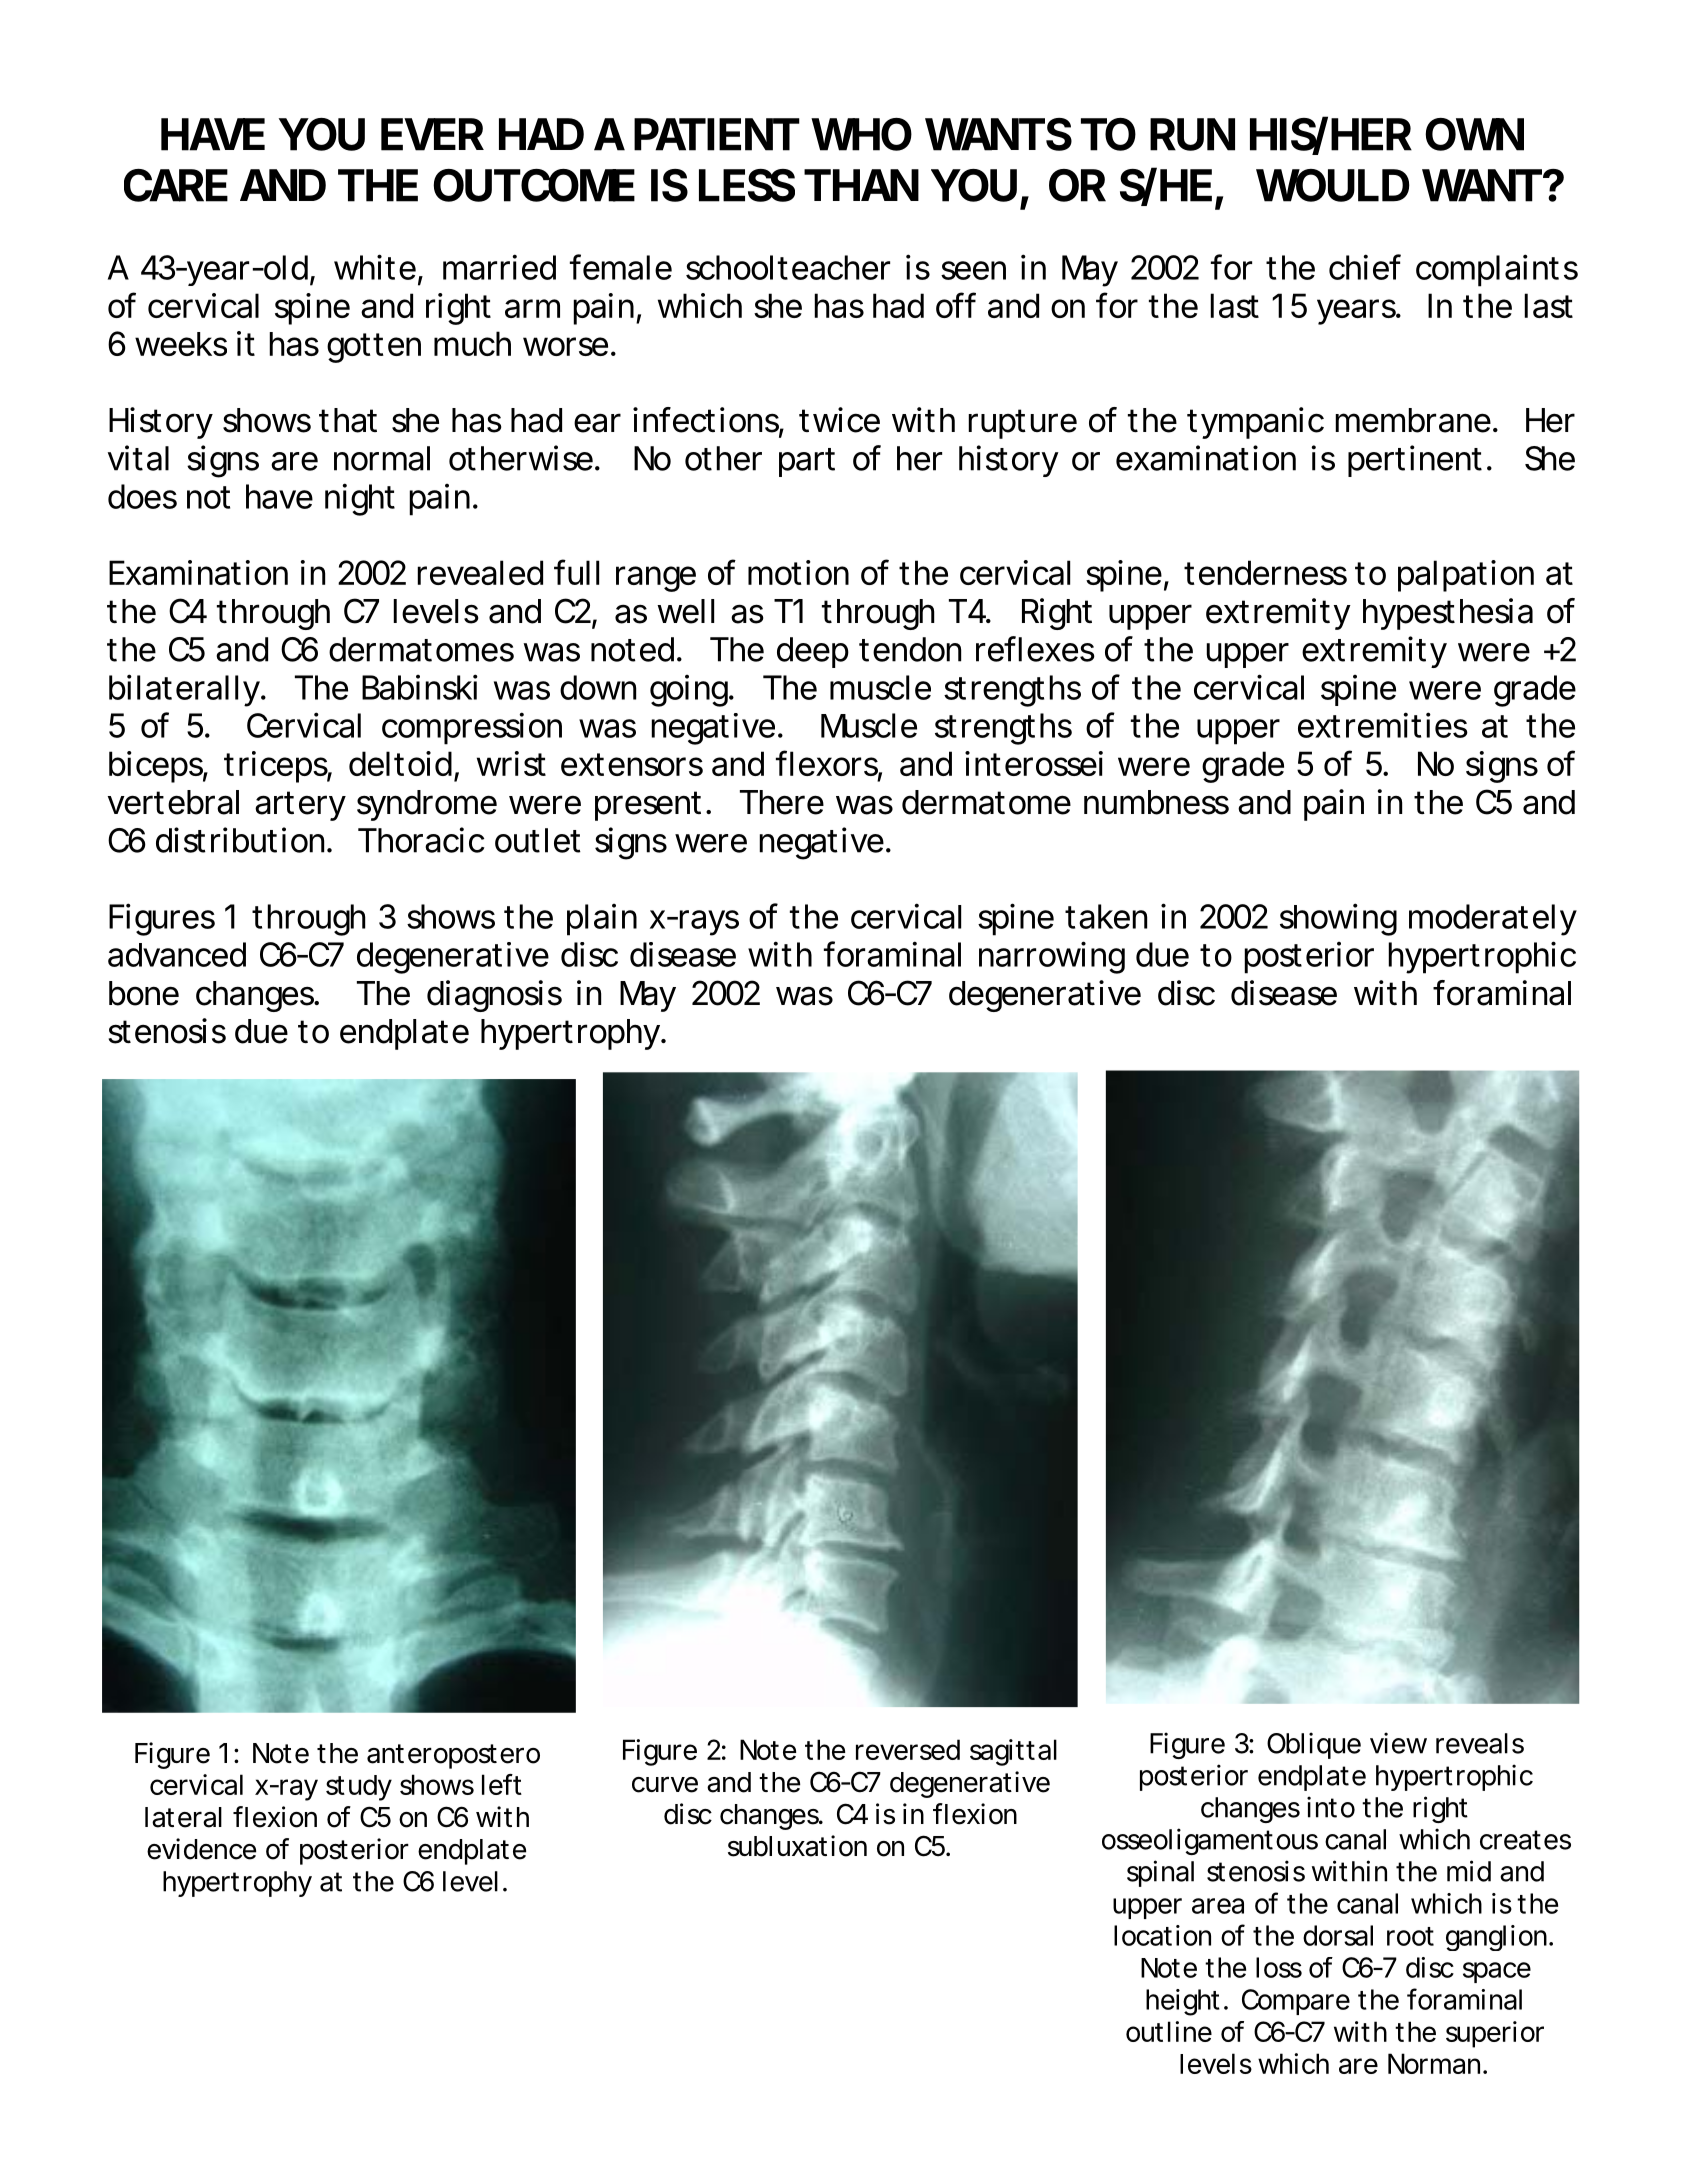 This page has height=2177, width=1682. I want to click on gotten, so click(374, 348).
